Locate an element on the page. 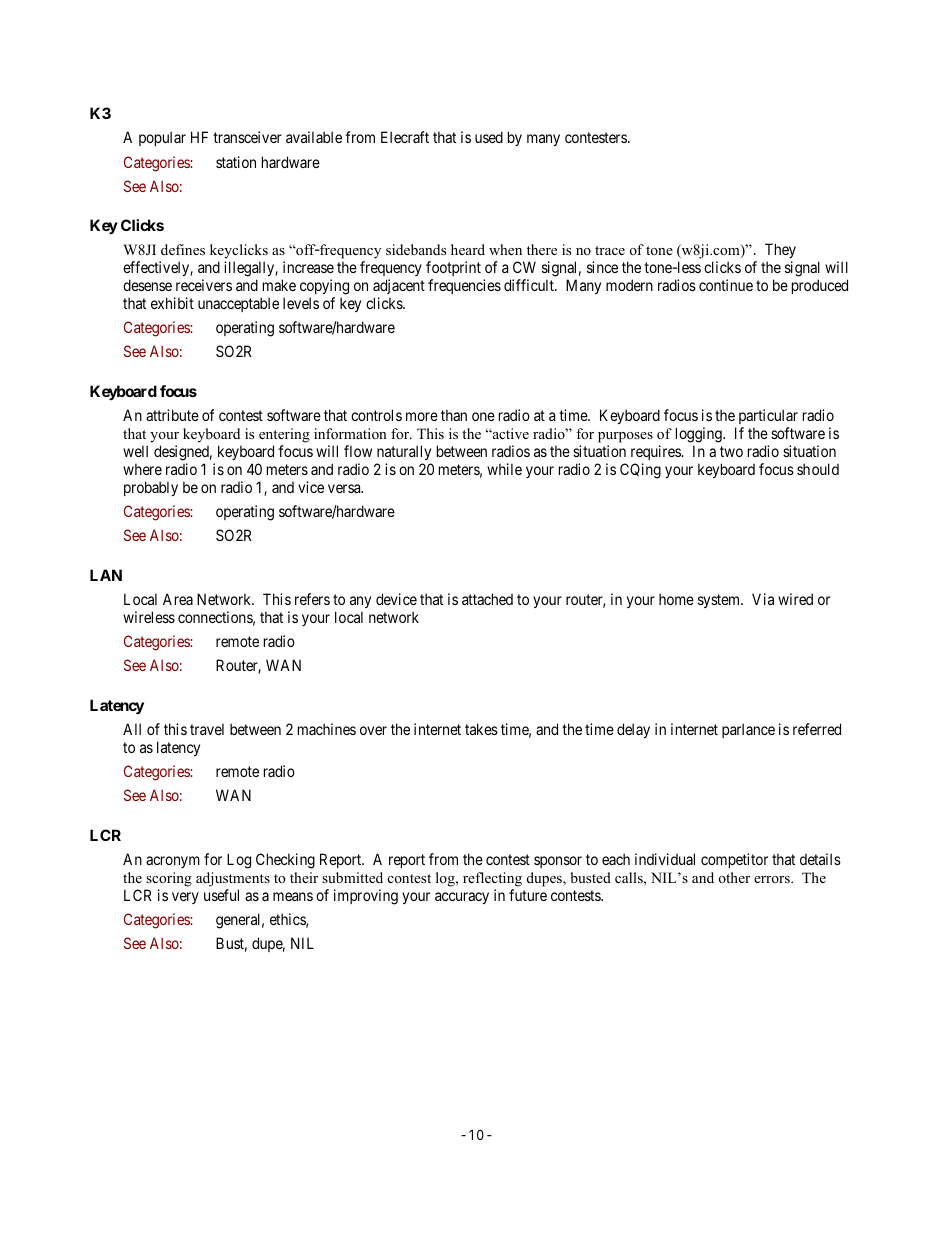  frequencies is located at coordinates (464, 286).
